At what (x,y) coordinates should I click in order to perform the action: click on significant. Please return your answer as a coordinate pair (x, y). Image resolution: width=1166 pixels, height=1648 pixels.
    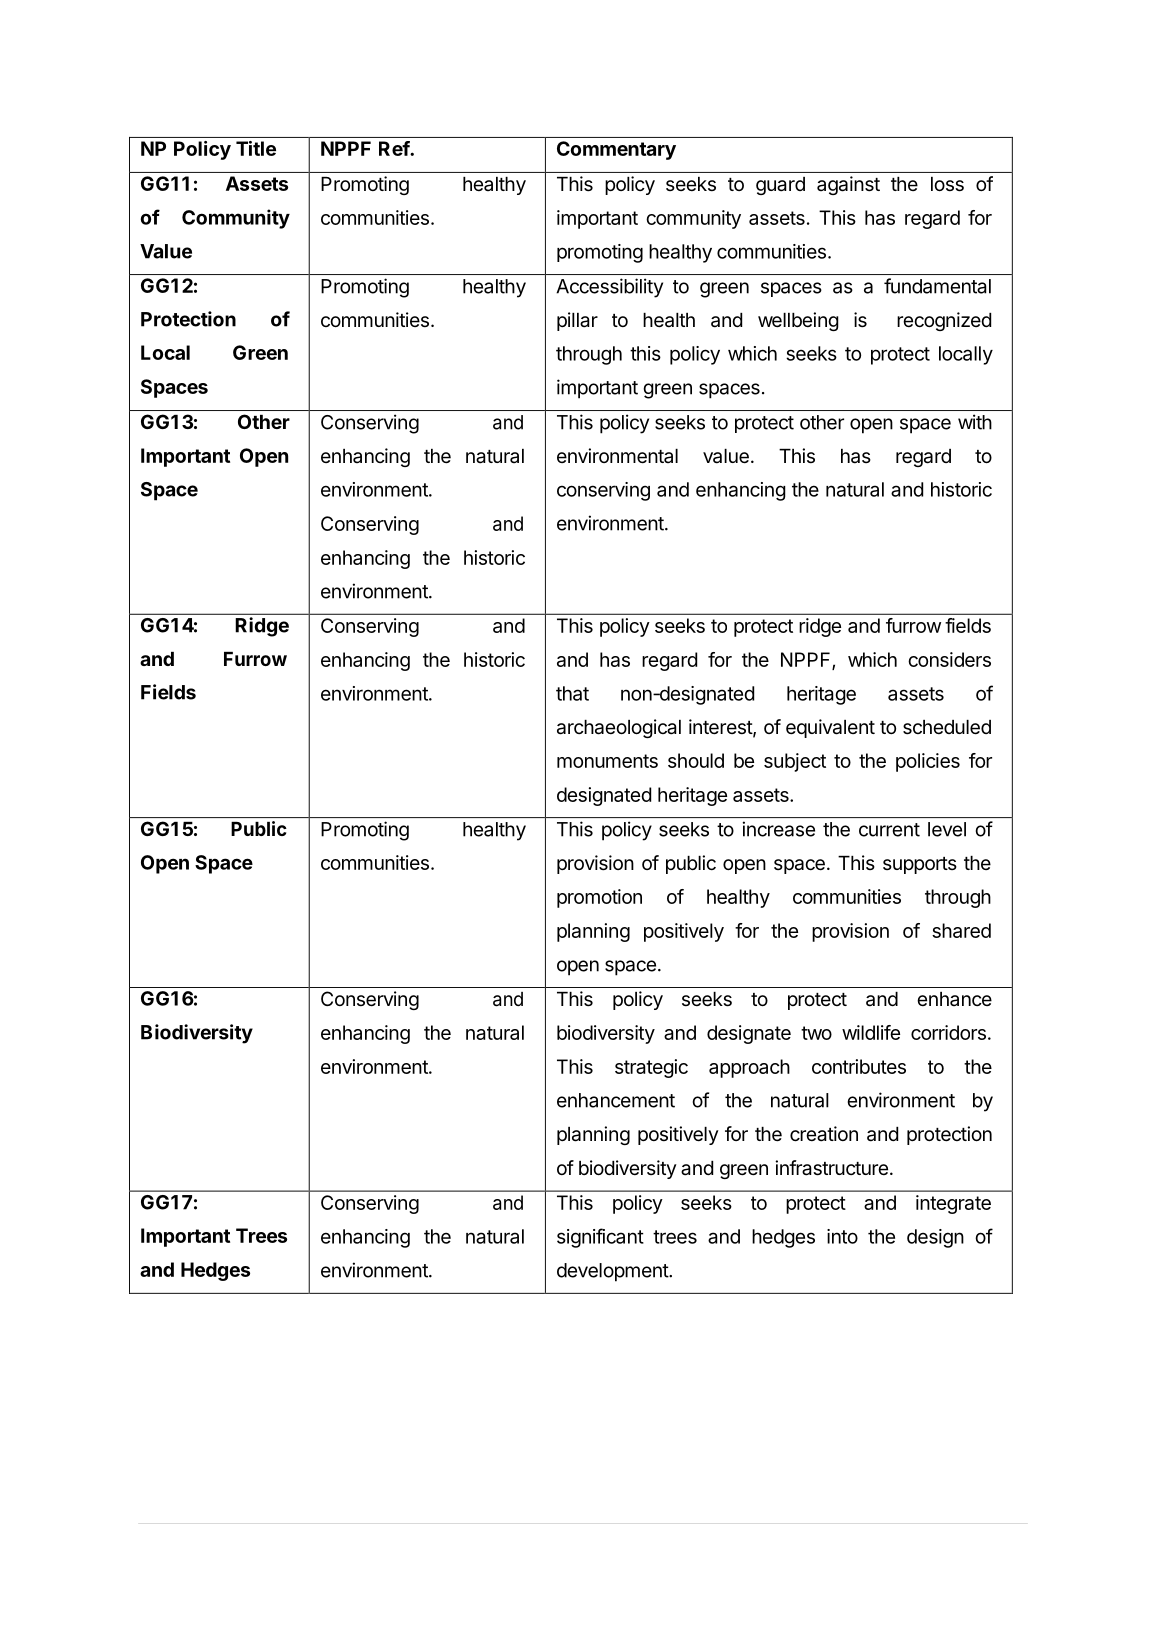
    Looking at the image, I should click on (600, 1238).
